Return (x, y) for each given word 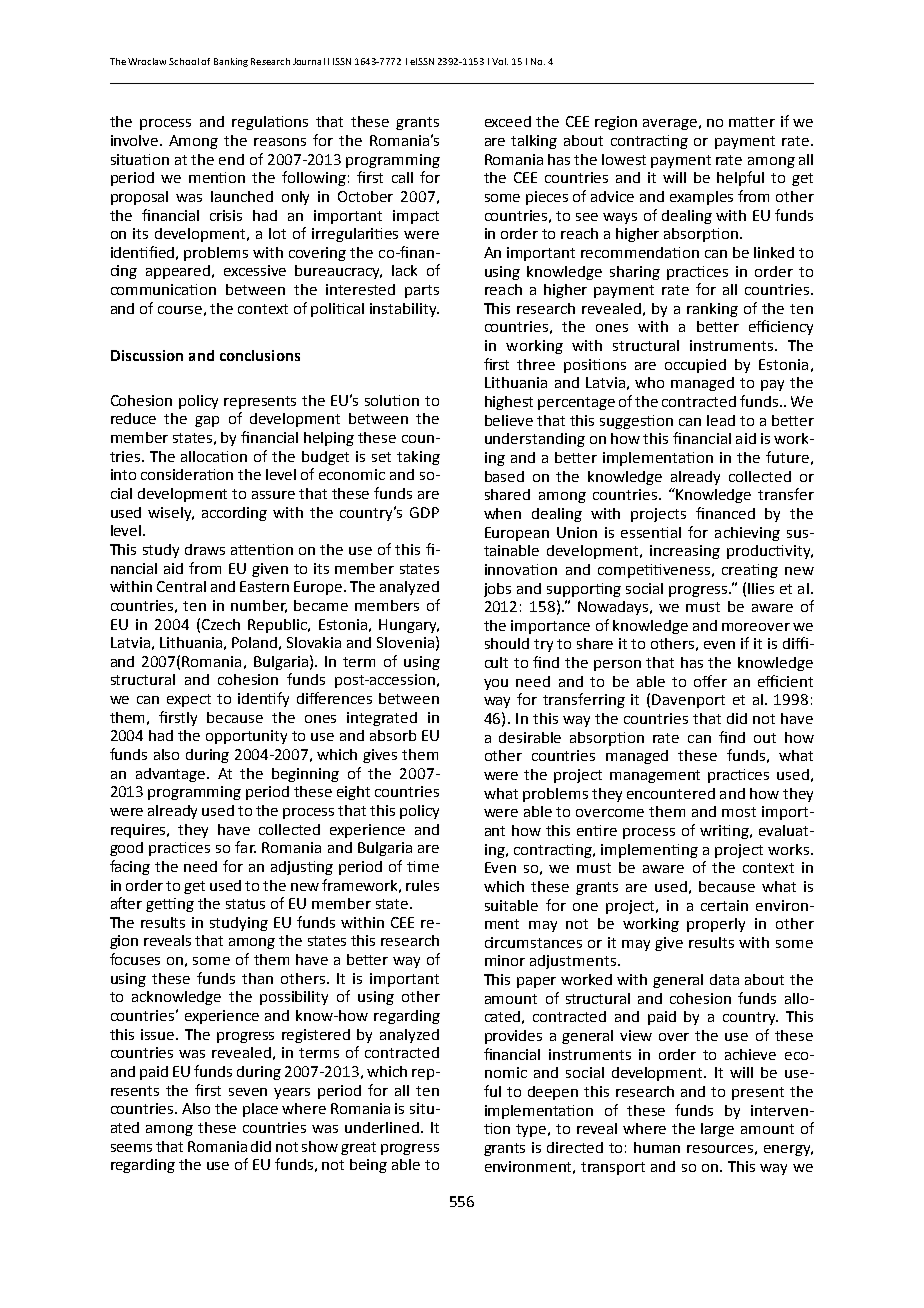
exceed (508, 121)
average (670, 124)
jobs (497, 590)
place (260, 1110)
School (184, 61)
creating (750, 571)
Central (181, 586)
